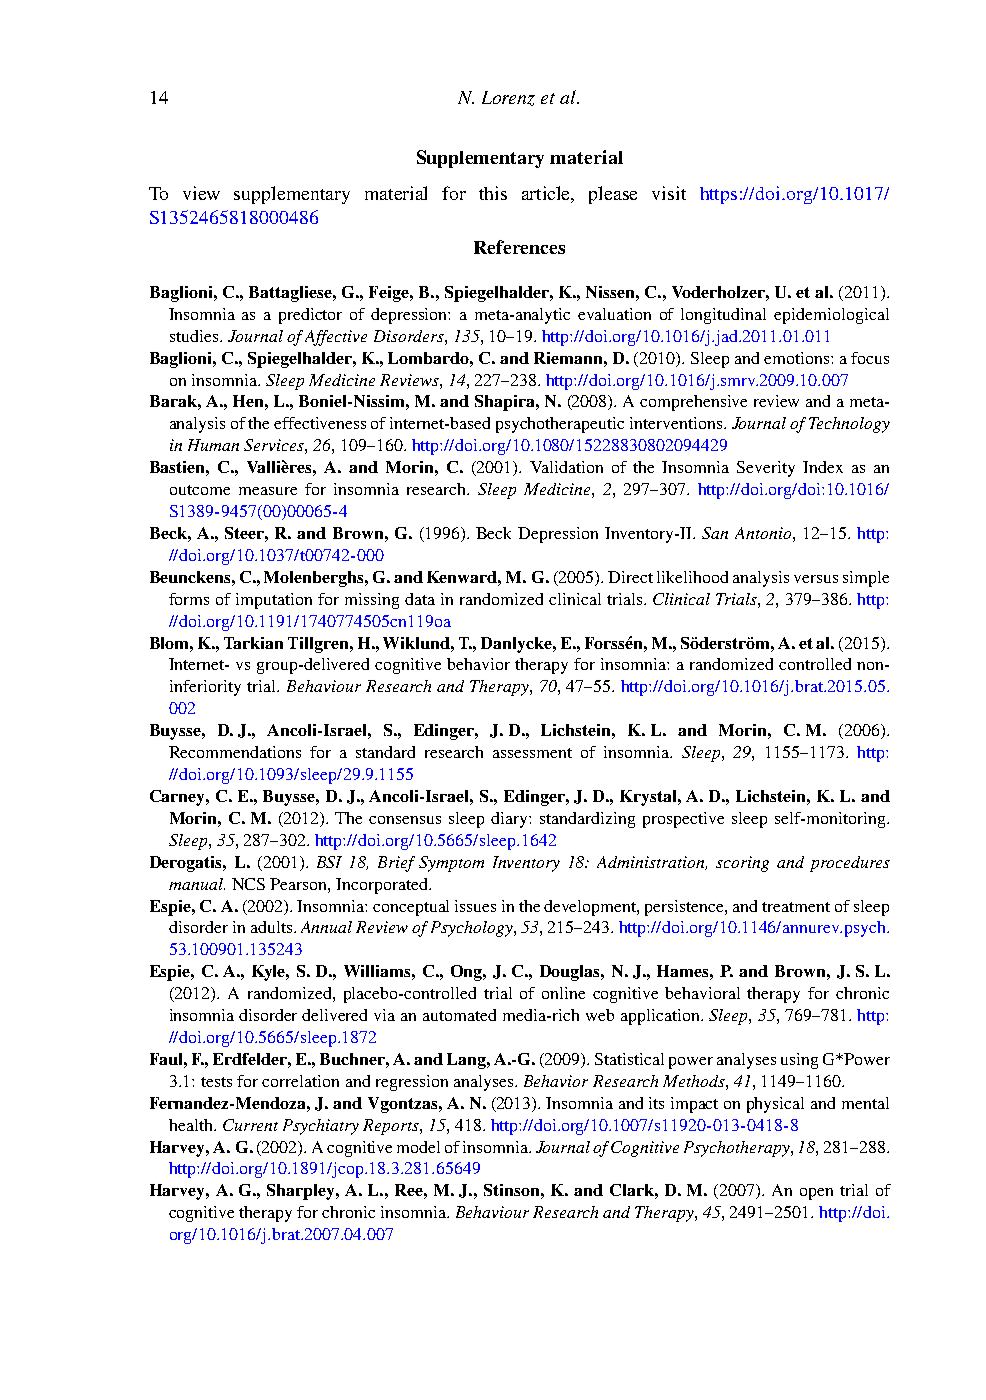  Describe the element at coordinates (508, 98) in the screenshot. I see `Lorenz` at that location.
